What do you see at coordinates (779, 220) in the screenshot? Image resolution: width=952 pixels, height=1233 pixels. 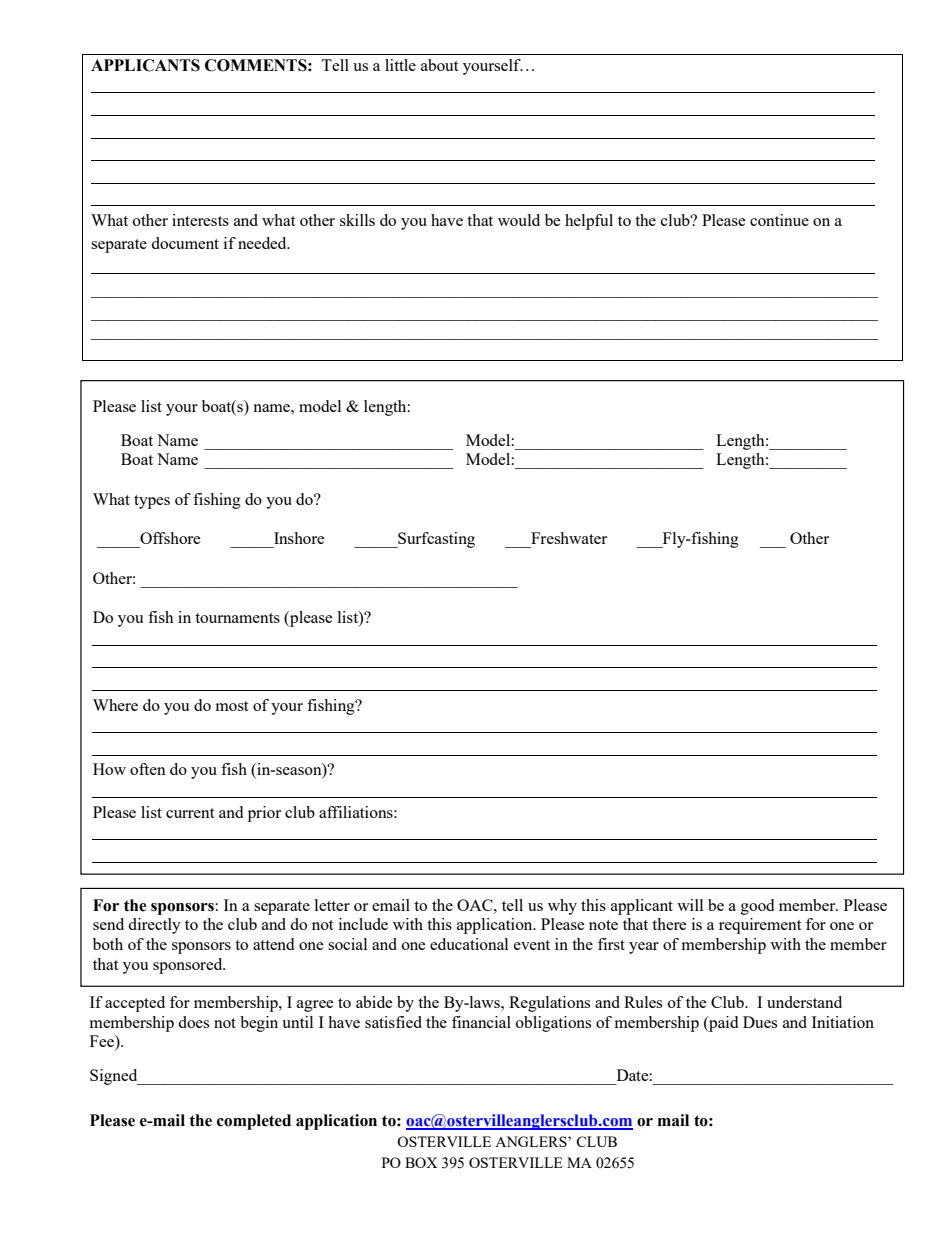 I see `continue` at bounding box center [779, 220].
